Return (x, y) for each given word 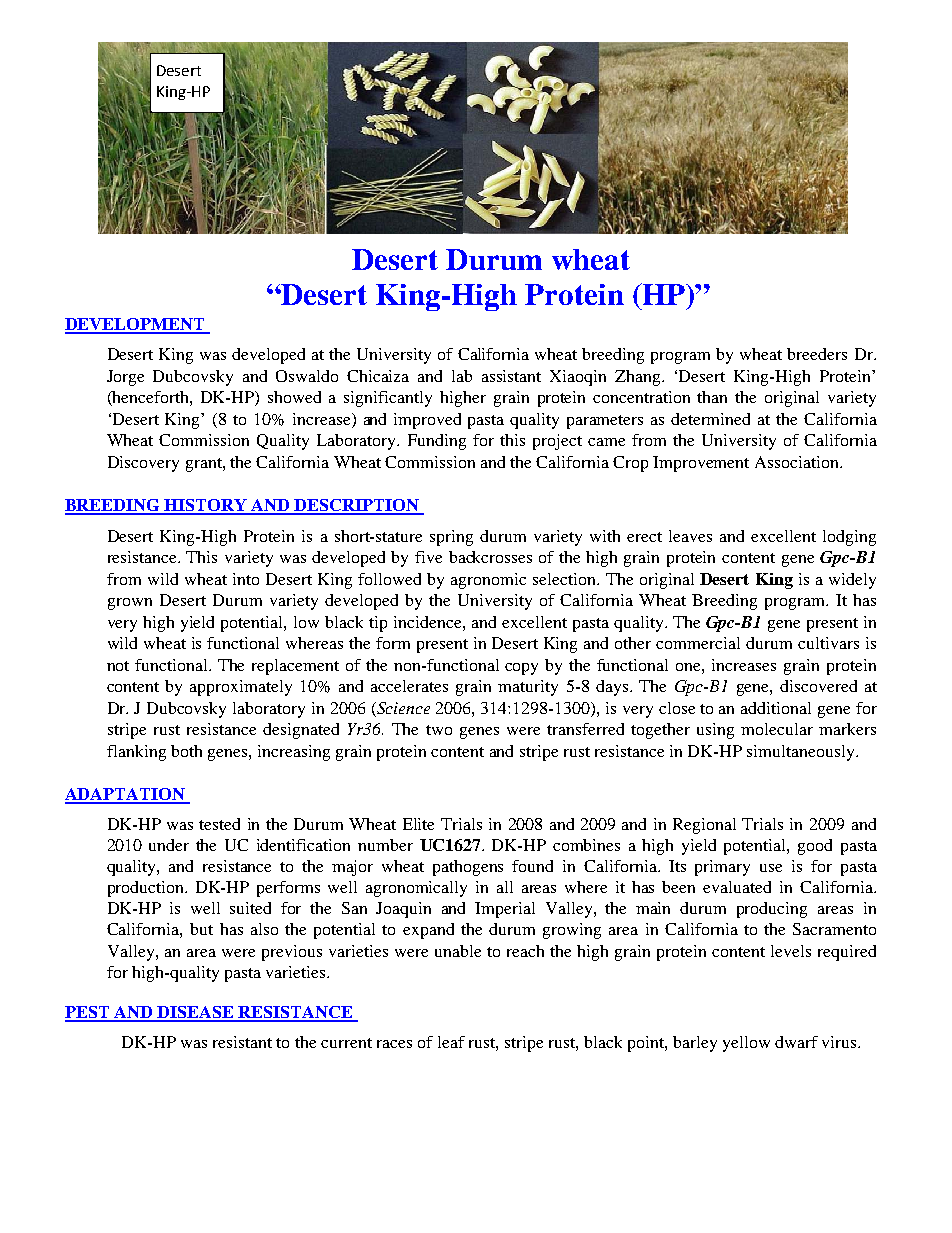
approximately (241, 688)
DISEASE (195, 1013)
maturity (528, 688)
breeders (817, 354)
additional (776, 708)
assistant (511, 376)
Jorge (125, 378)
